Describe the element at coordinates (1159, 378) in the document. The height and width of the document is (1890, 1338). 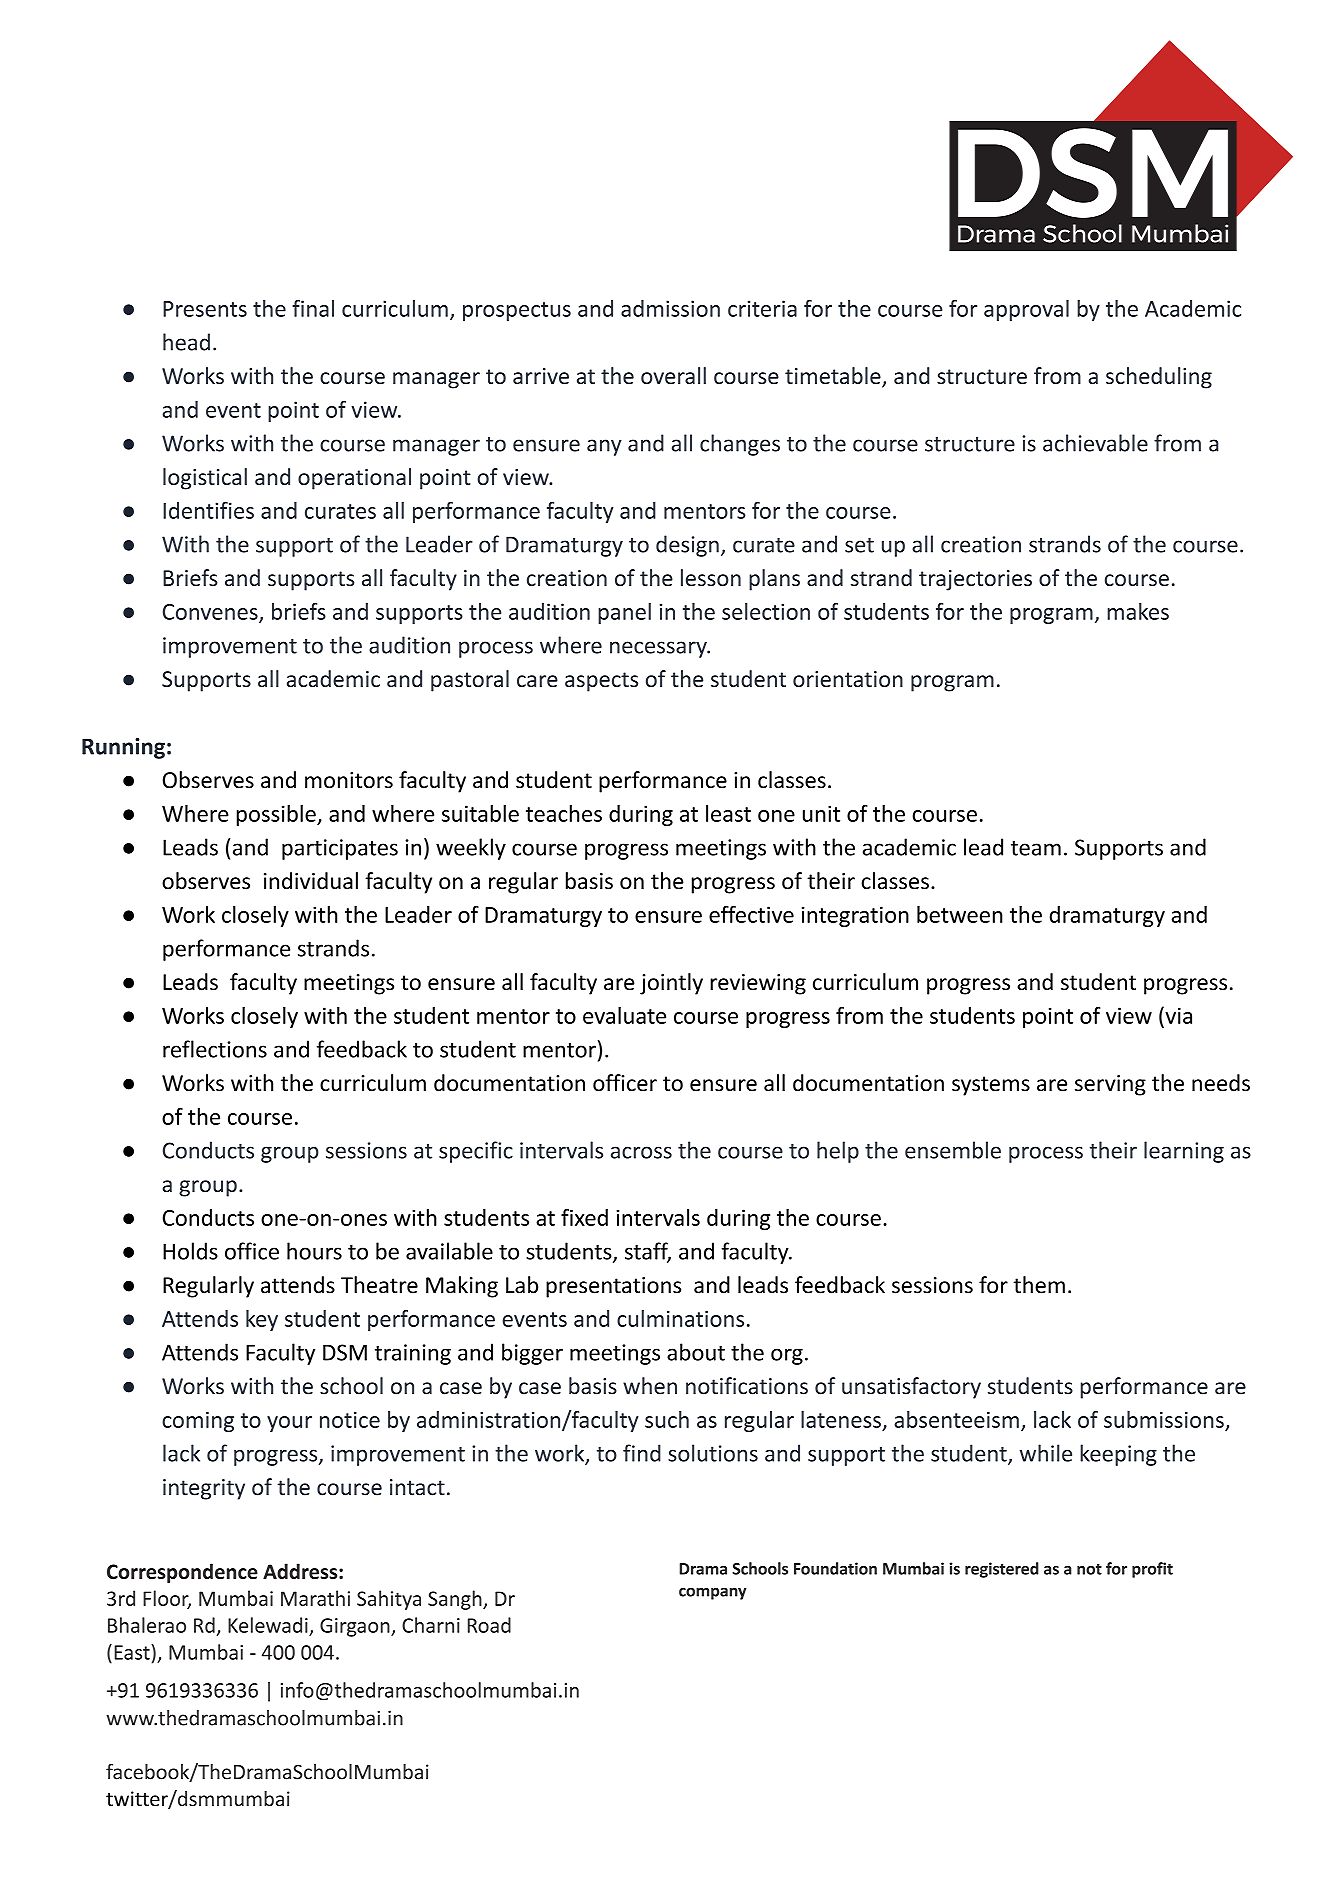
I see `scheduling` at that location.
